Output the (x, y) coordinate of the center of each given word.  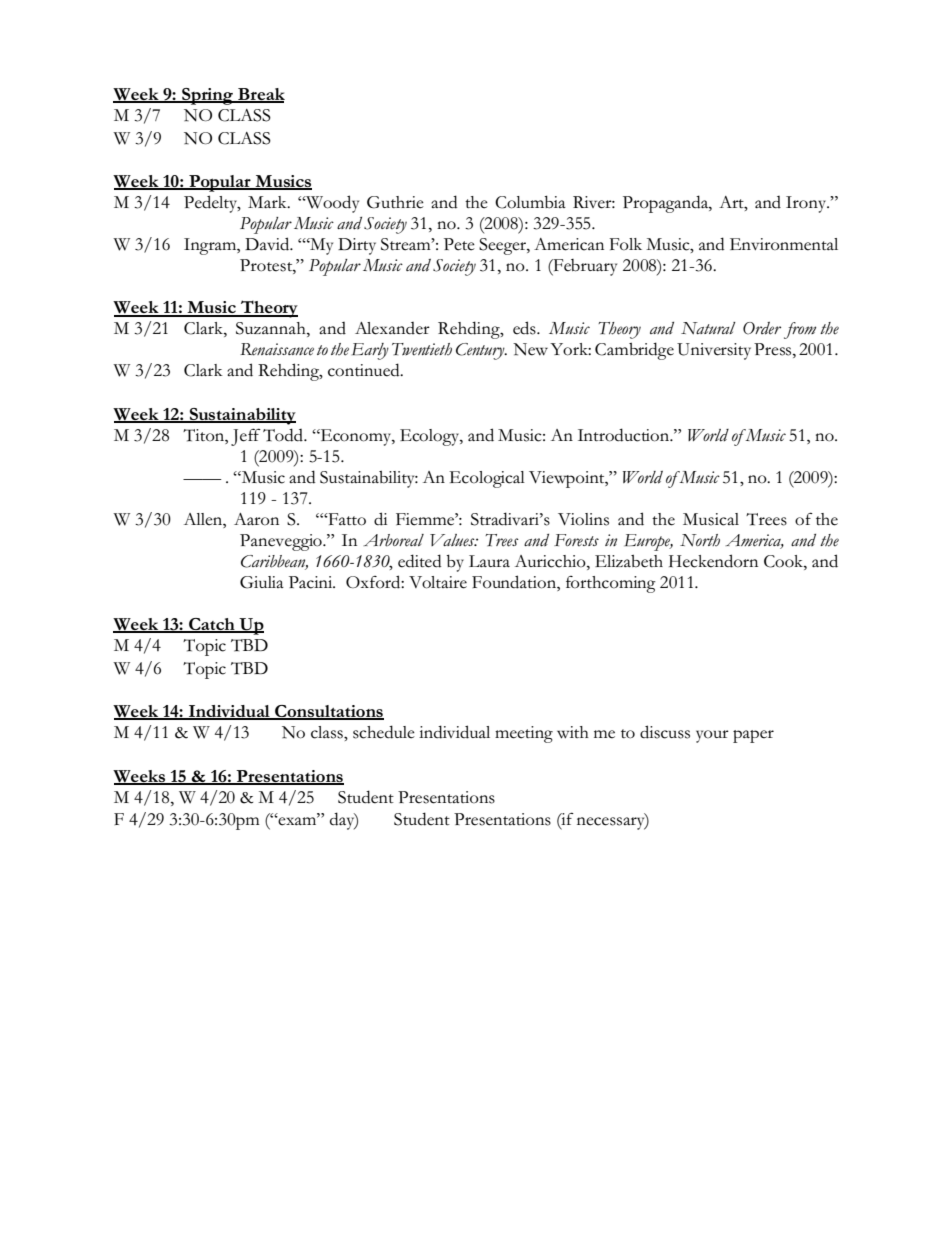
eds (525, 328)
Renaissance (277, 349)
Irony (807, 204)
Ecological (487, 479)
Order (762, 328)
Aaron (256, 519)
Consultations (328, 712)
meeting (524, 734)
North (700, 540)
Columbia (530, 202)
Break (260, 95)
